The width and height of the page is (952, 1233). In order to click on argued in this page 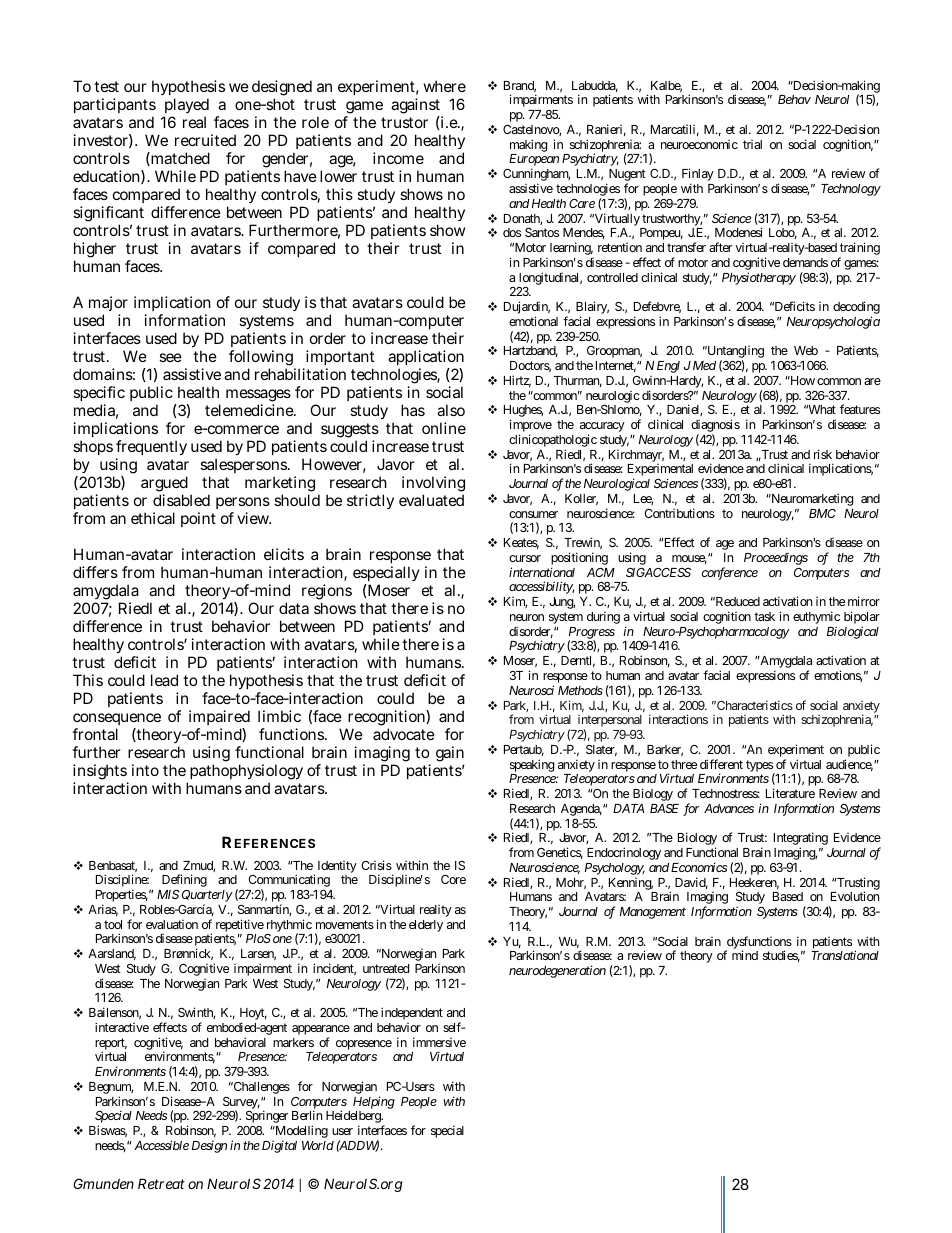, I will do `click(164, 485)`.
